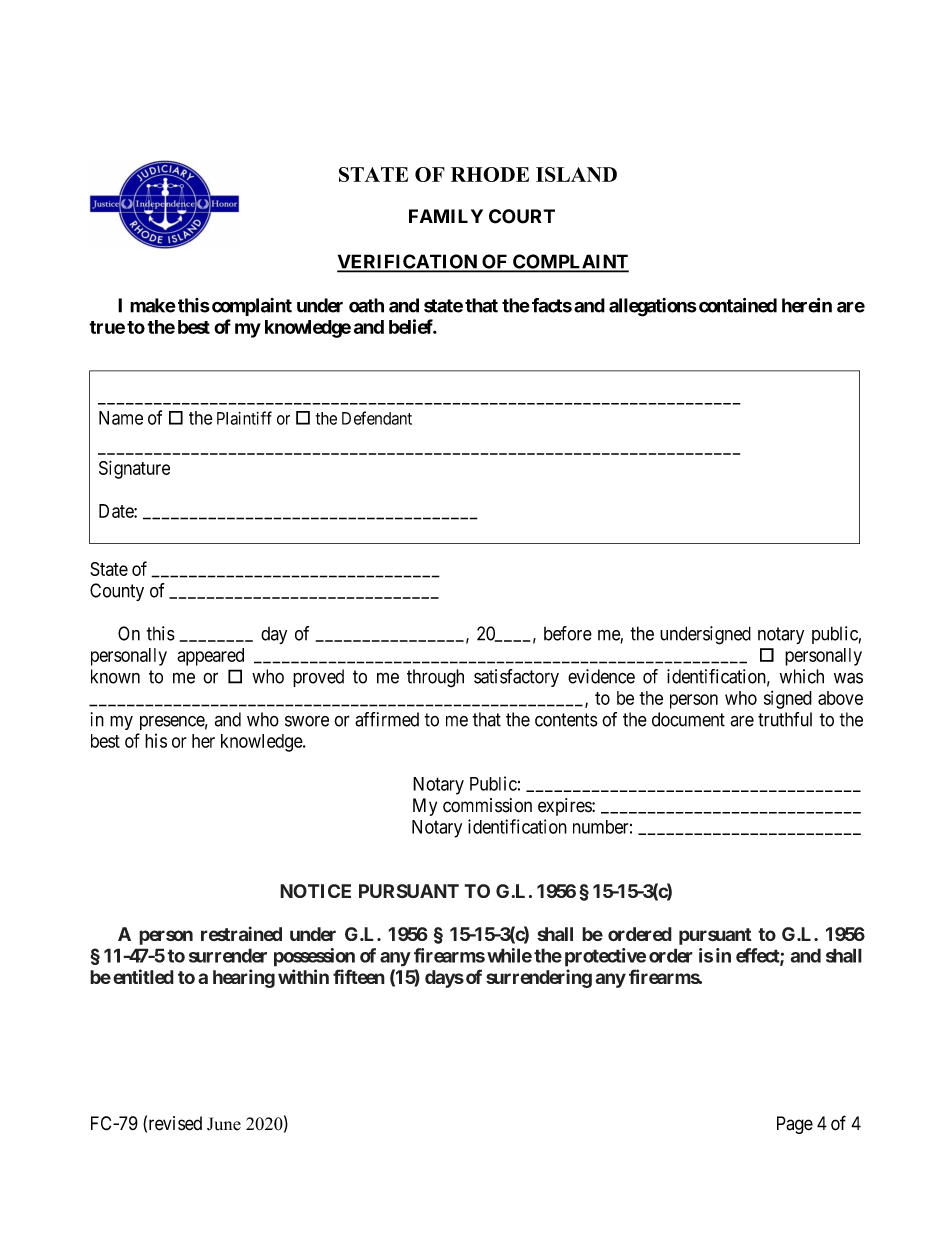 The height and width of the screenshot is (1233, 952). I want to click on commission, so click(487, 805).
